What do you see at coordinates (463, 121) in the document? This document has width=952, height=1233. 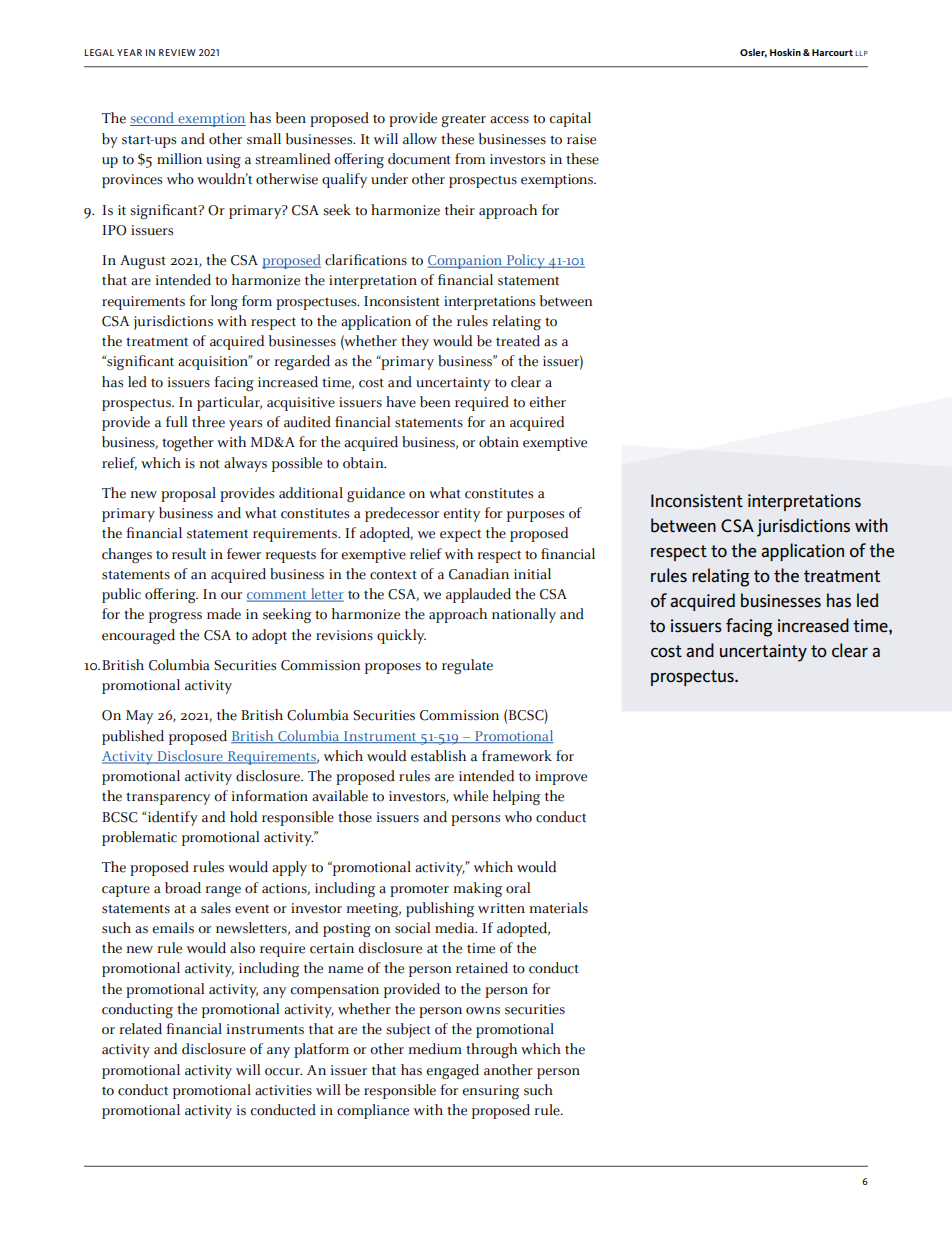 I see `greater` at bounding box center [463, 121].
